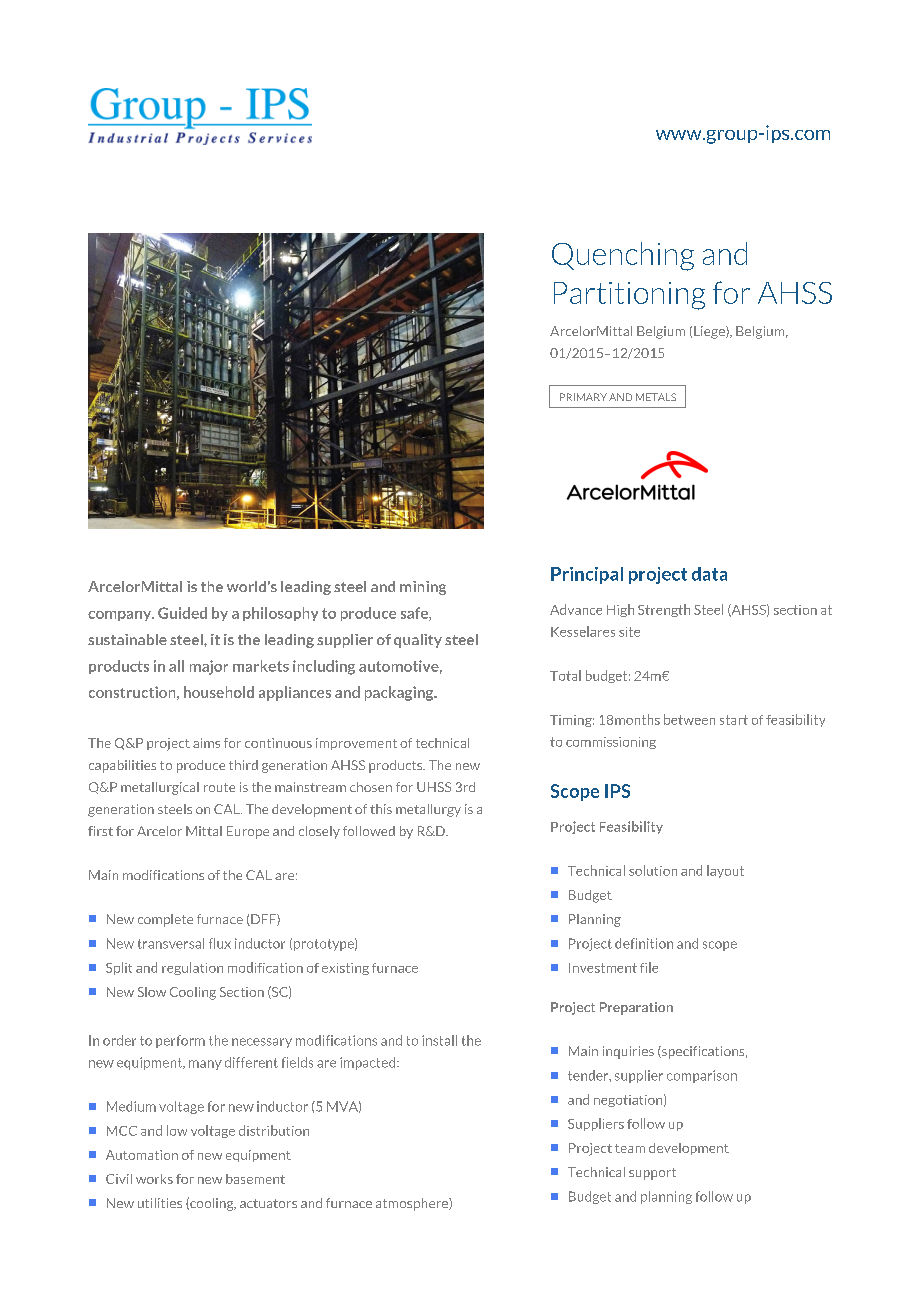 The image size is (924, 1308). I want to click on aims, so click(206, 743).
